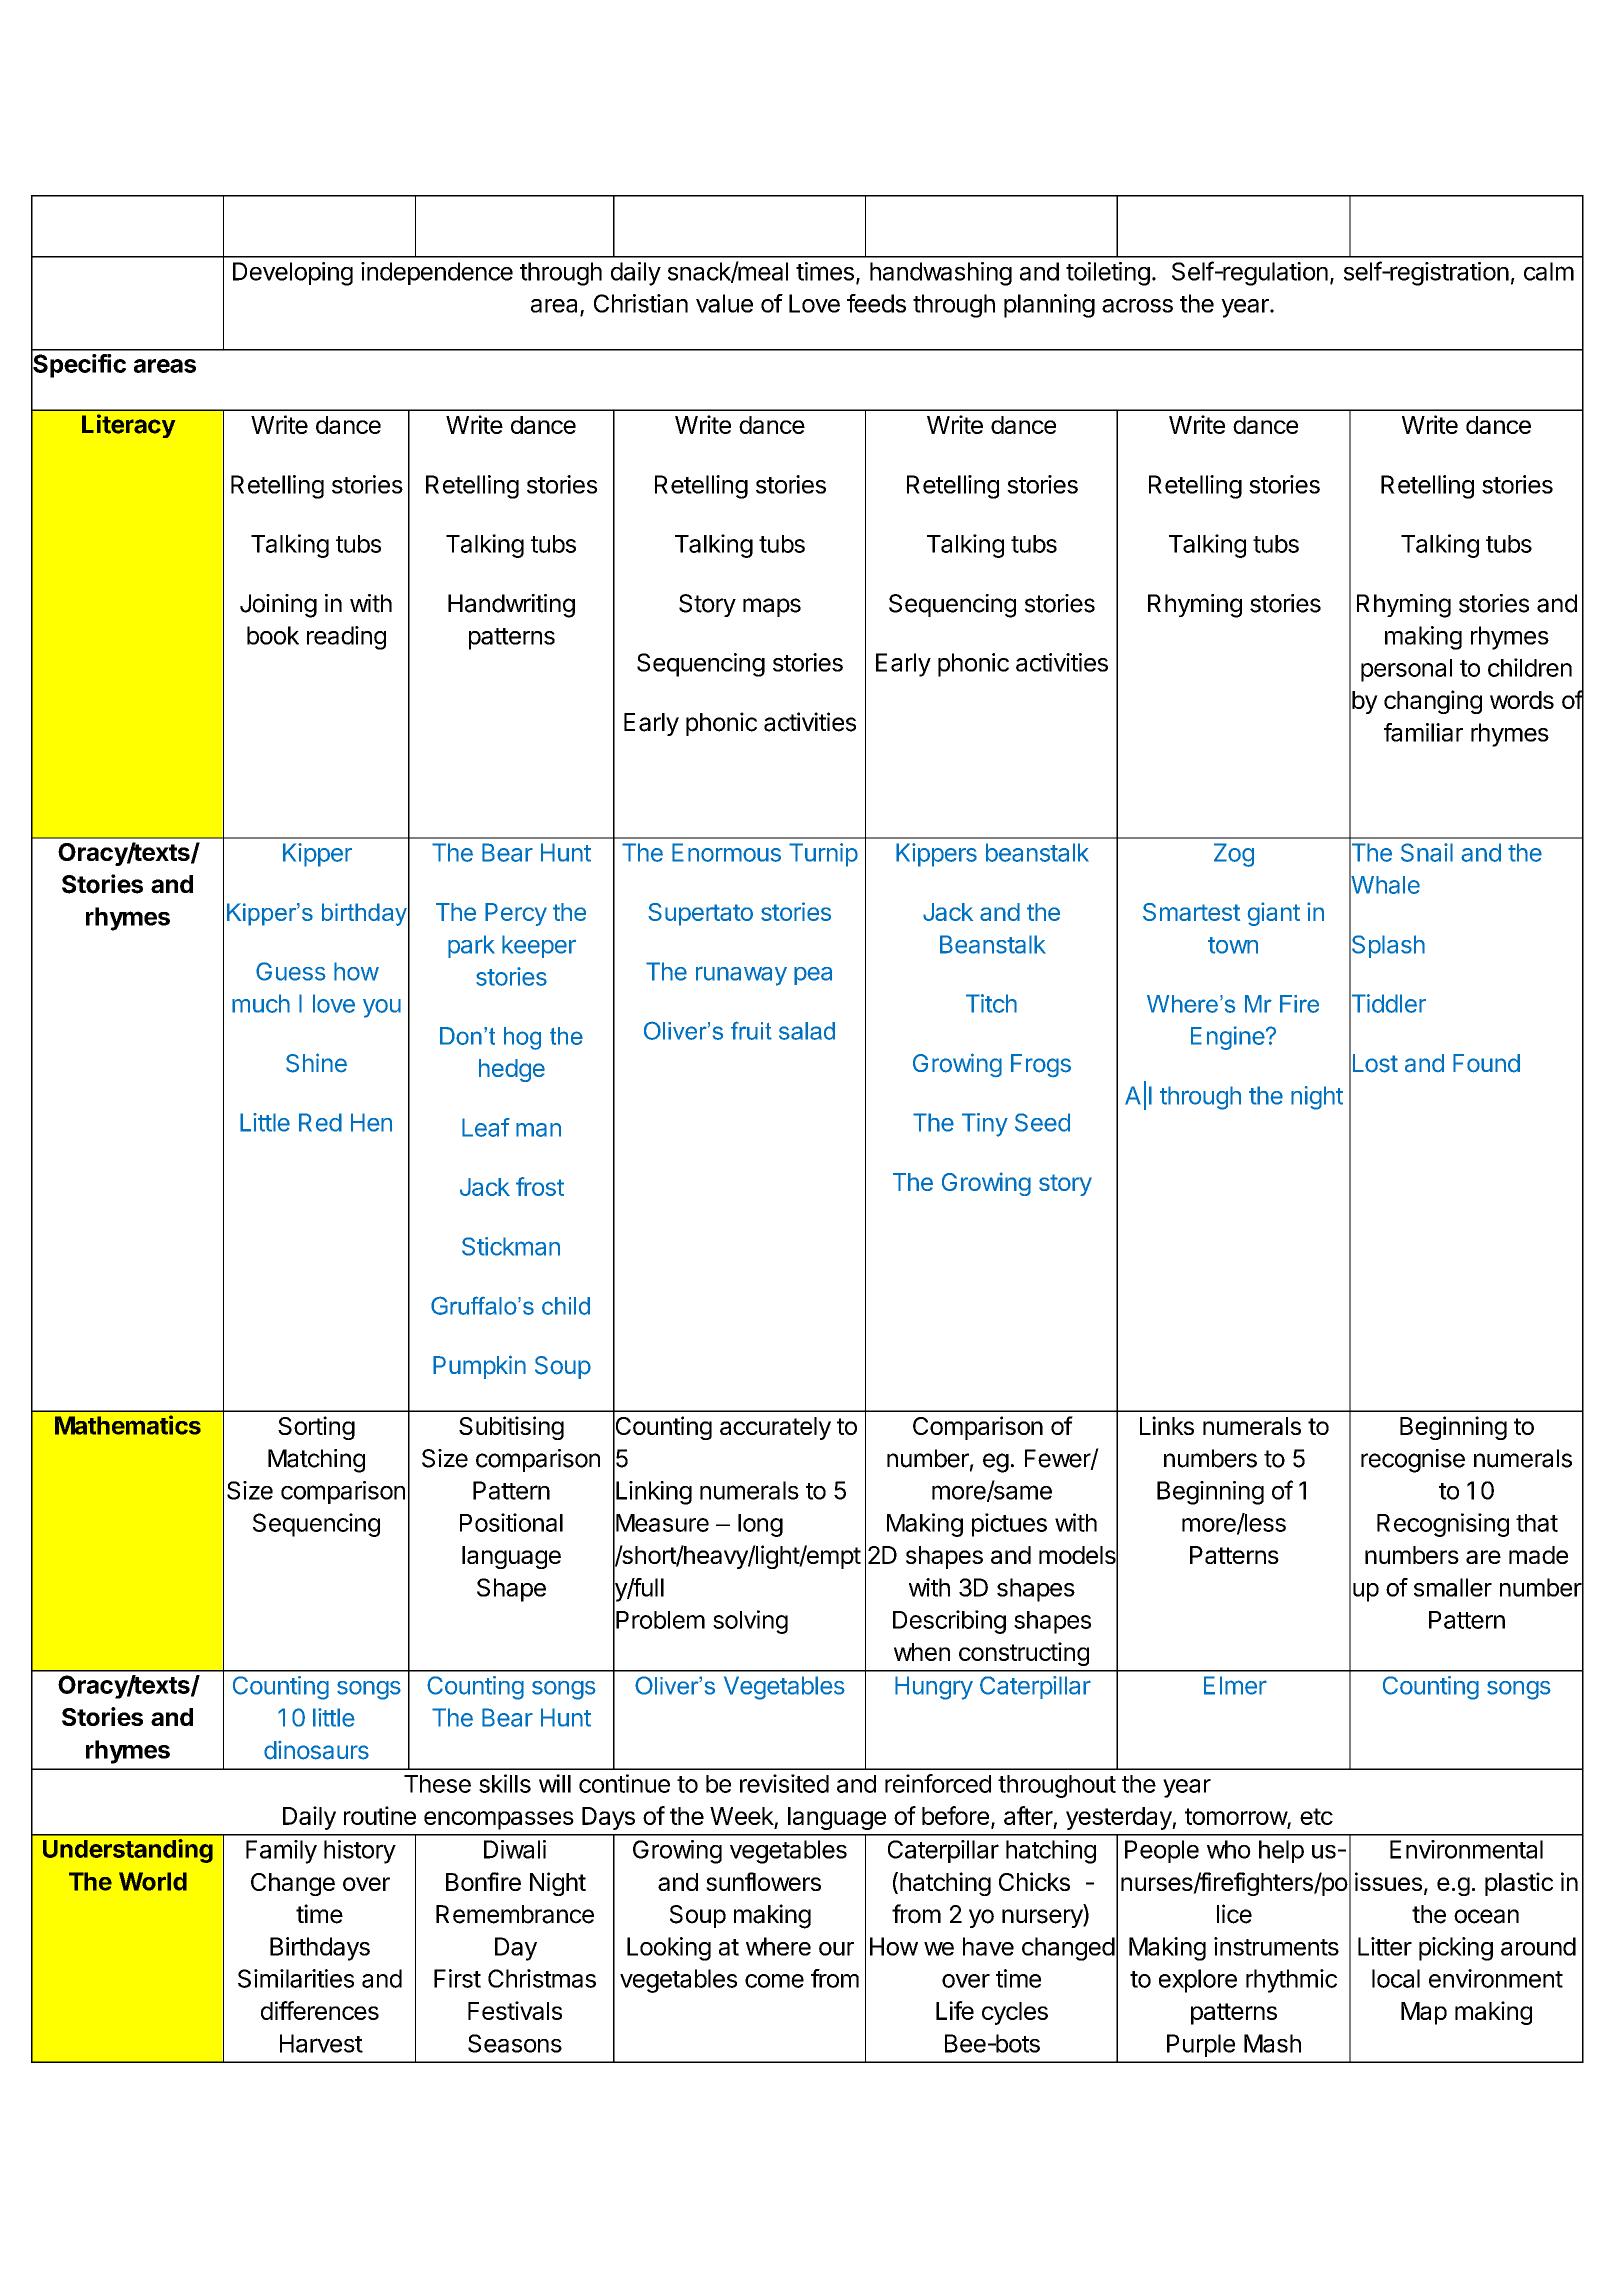 The height and width of the screenshot is (2283, 1614). What do you see at coordinates (320, 1122) in the screenshot?
I see `Red` at bounding box center [320, 1122].
